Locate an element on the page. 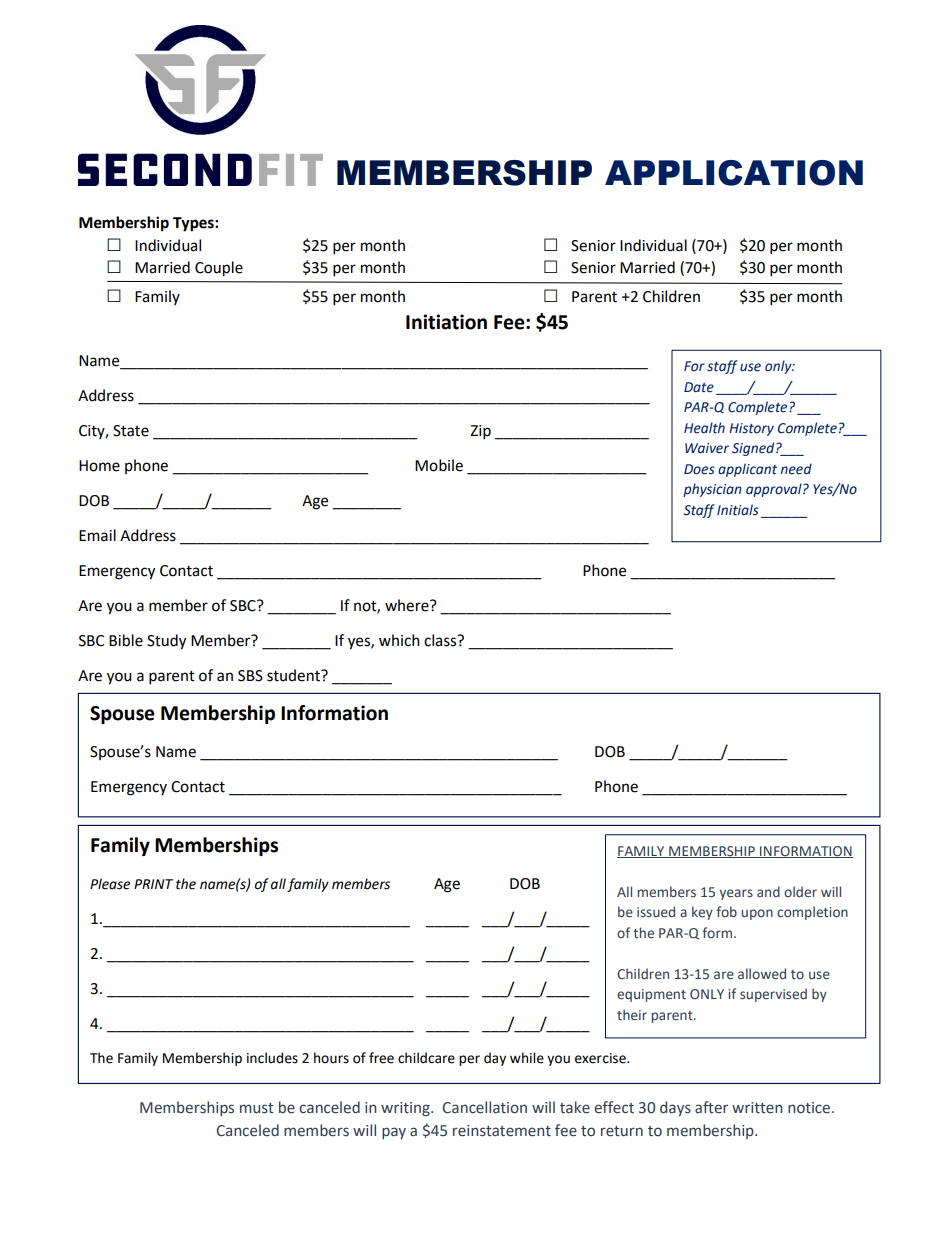 The width and height of the document is (952, 1233). Couple is located at coordinates (219, 269).
